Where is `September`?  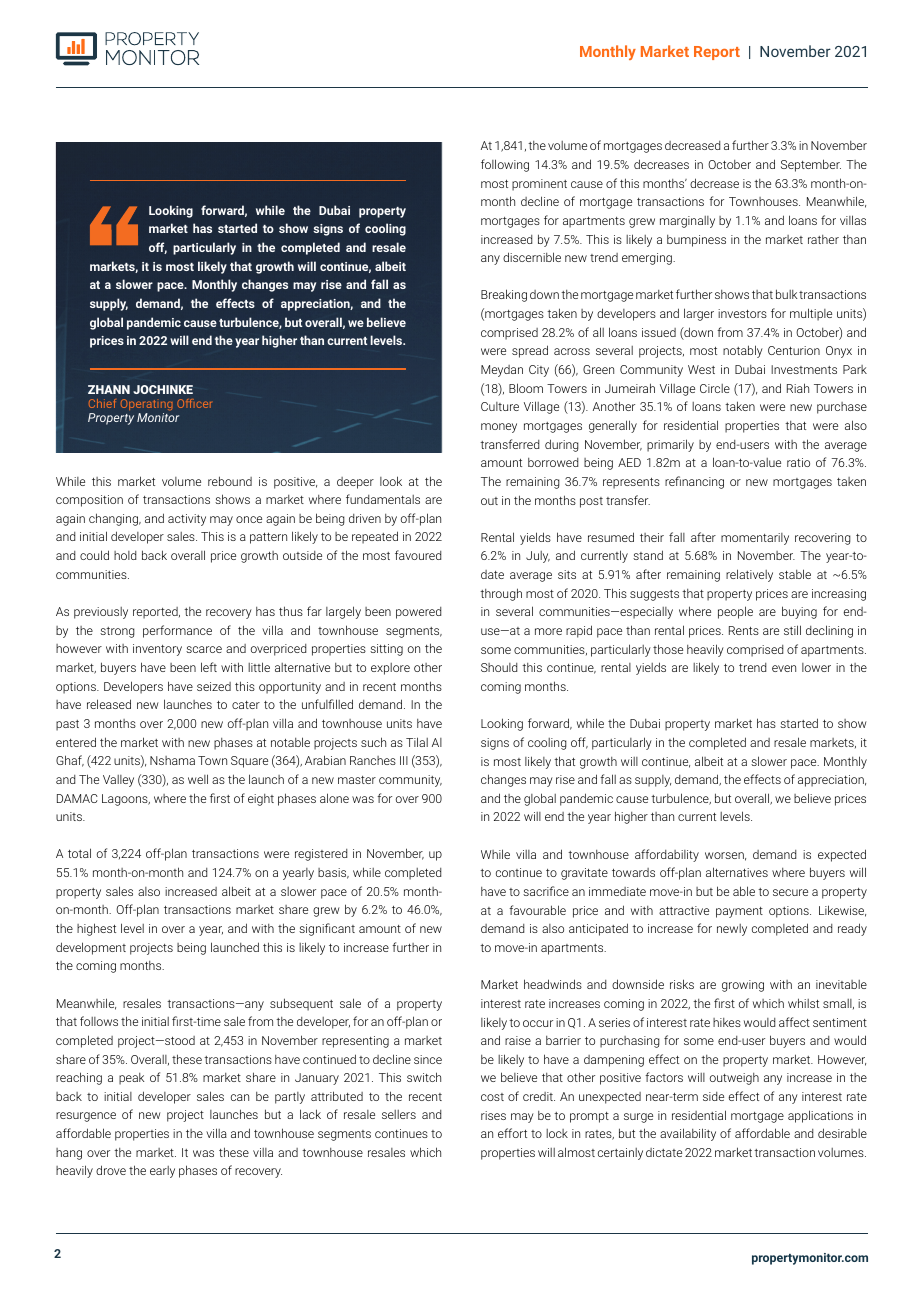
September is located at coordinates (811, 165).
